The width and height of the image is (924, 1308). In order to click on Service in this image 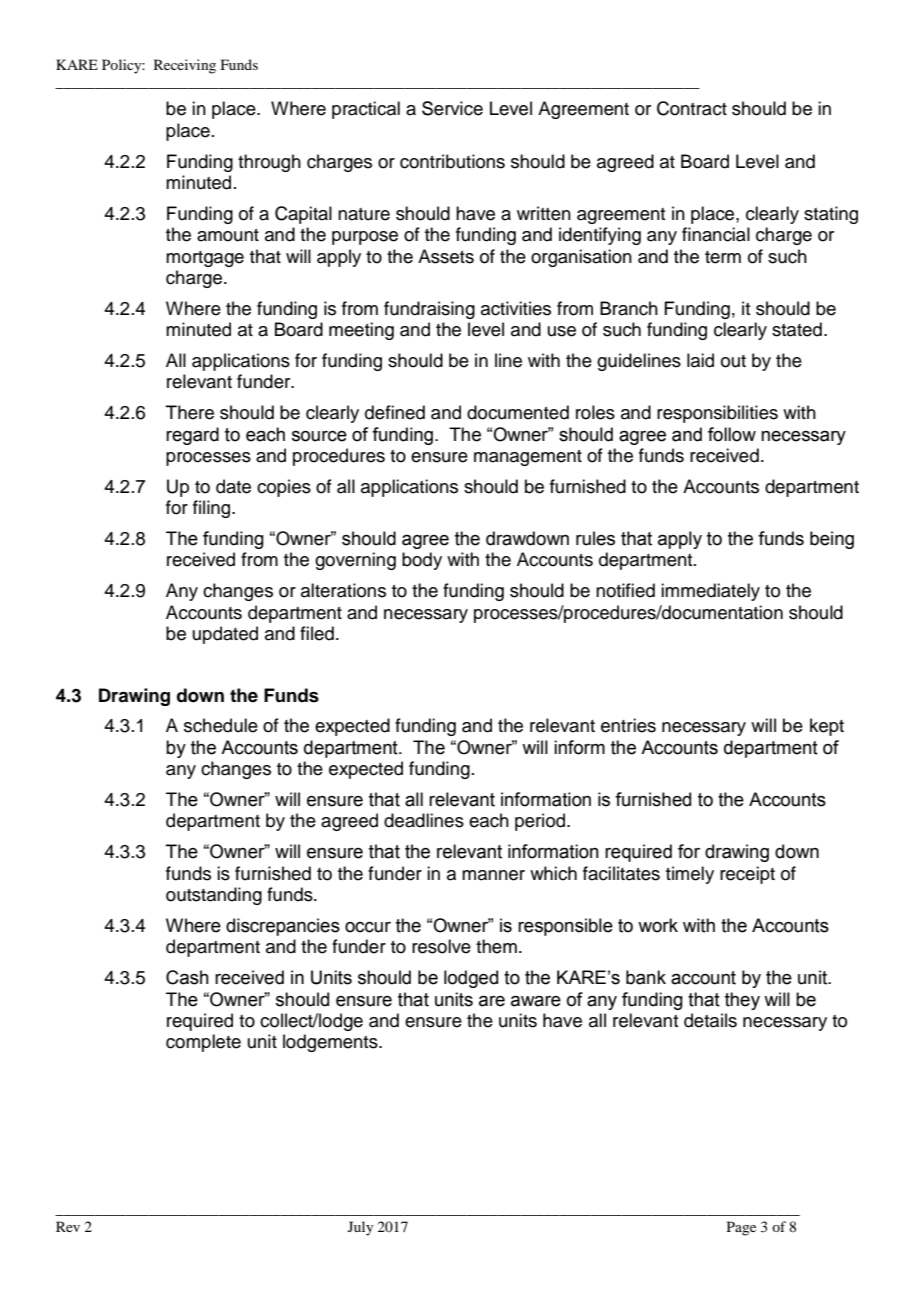, I will do `click(452, 108)`.
